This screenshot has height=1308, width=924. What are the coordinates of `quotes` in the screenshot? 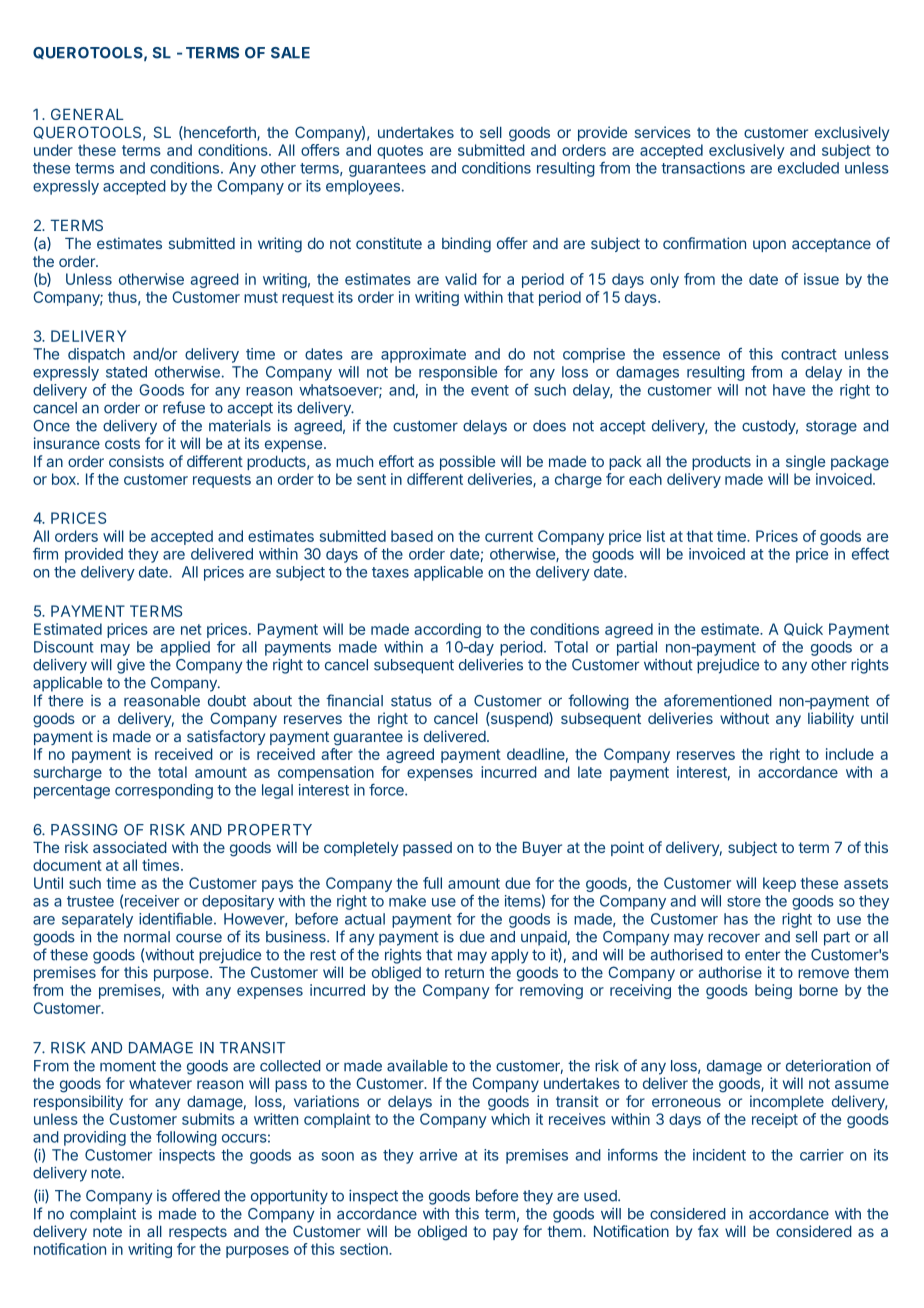 It's located at (400, 152).
